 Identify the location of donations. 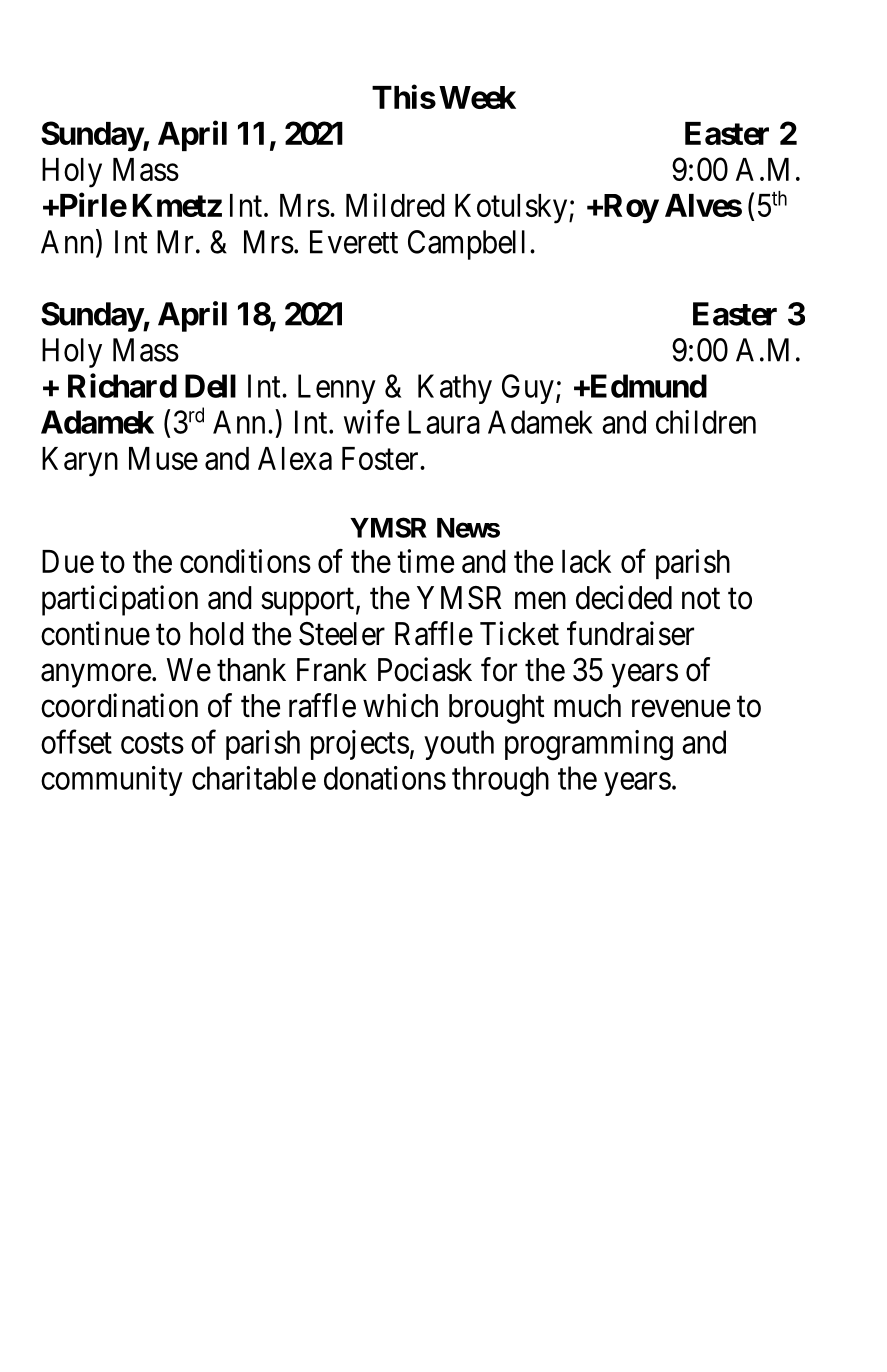
(385, 778).
